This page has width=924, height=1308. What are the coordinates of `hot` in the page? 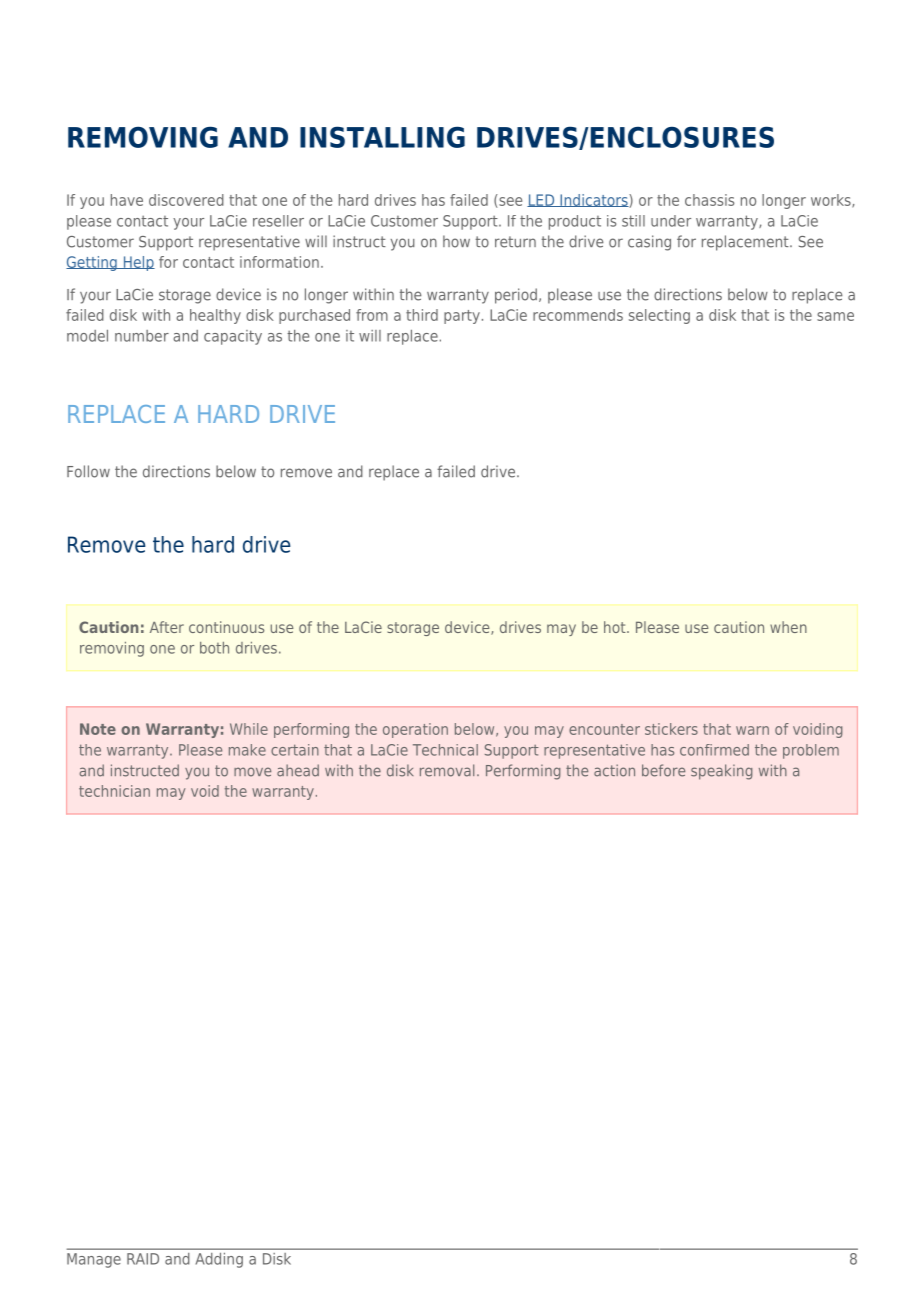 It's located at (616, 627).
